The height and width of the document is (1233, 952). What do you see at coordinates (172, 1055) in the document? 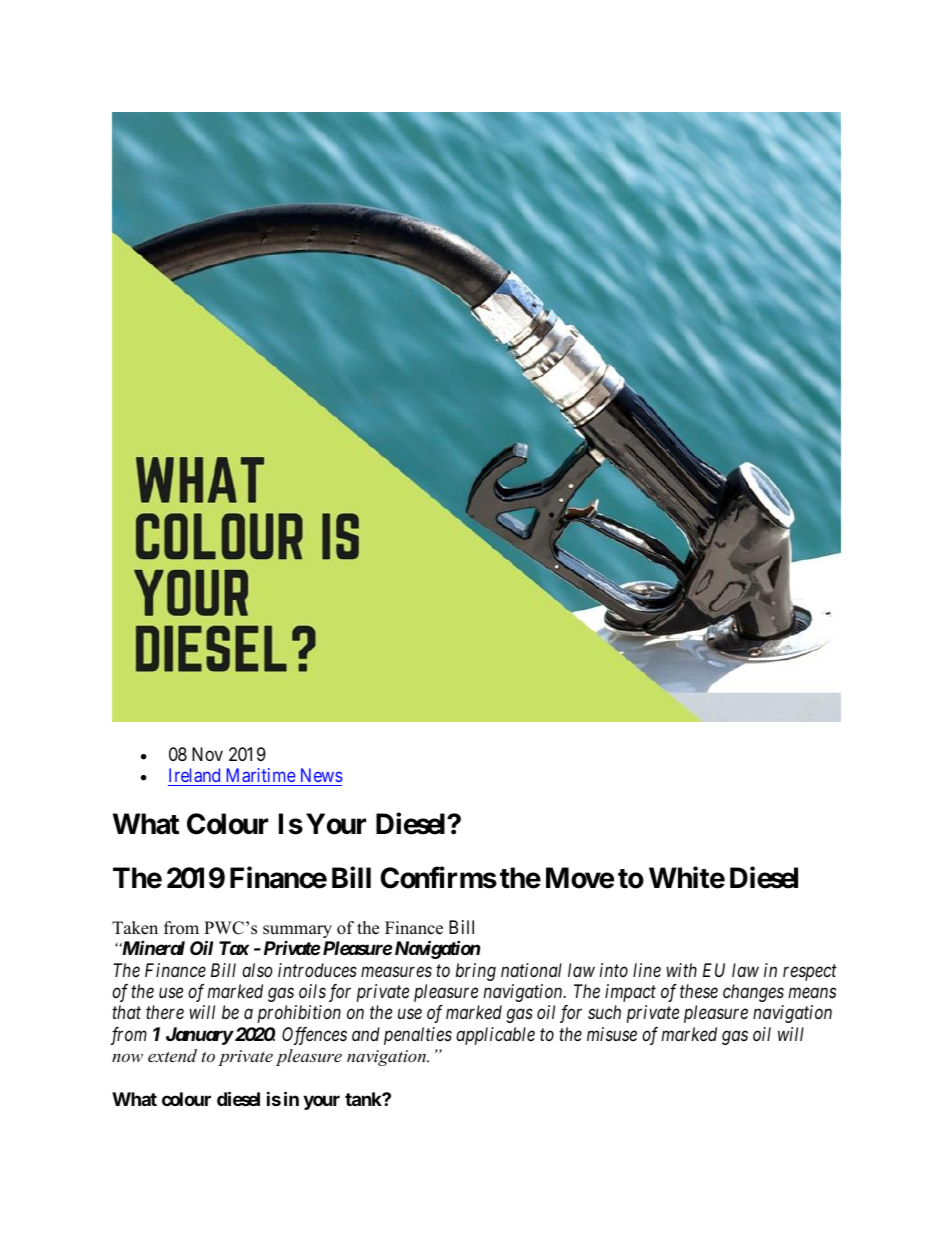
I see `extend` at bounding box center [172, 1055].
